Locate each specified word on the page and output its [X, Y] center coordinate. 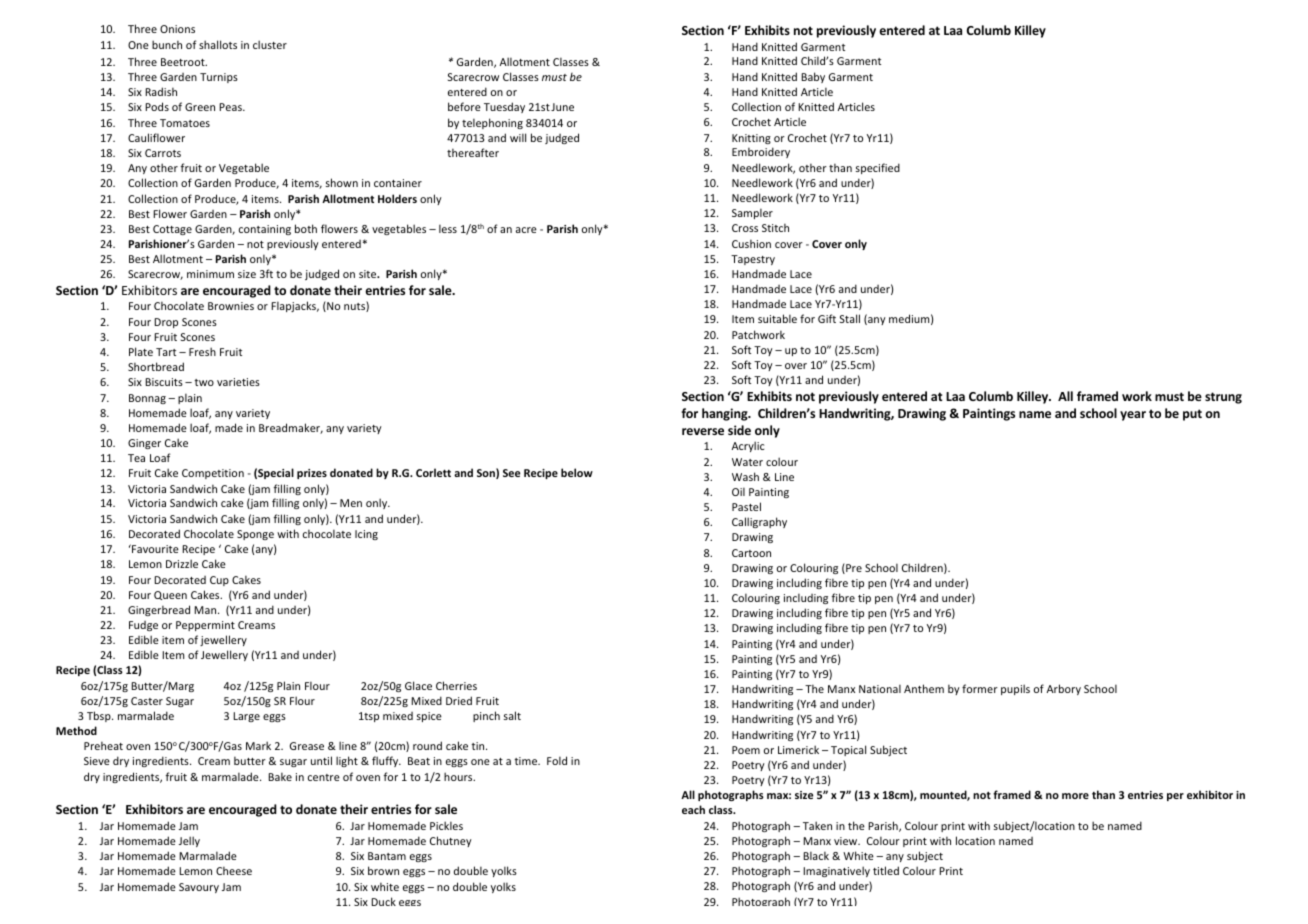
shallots [218, 44]
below [577, 472]
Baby [813, 77]
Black [816, 855]
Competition [213, 474]
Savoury [199, 888]
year [1133, 416]
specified [878, 168]
